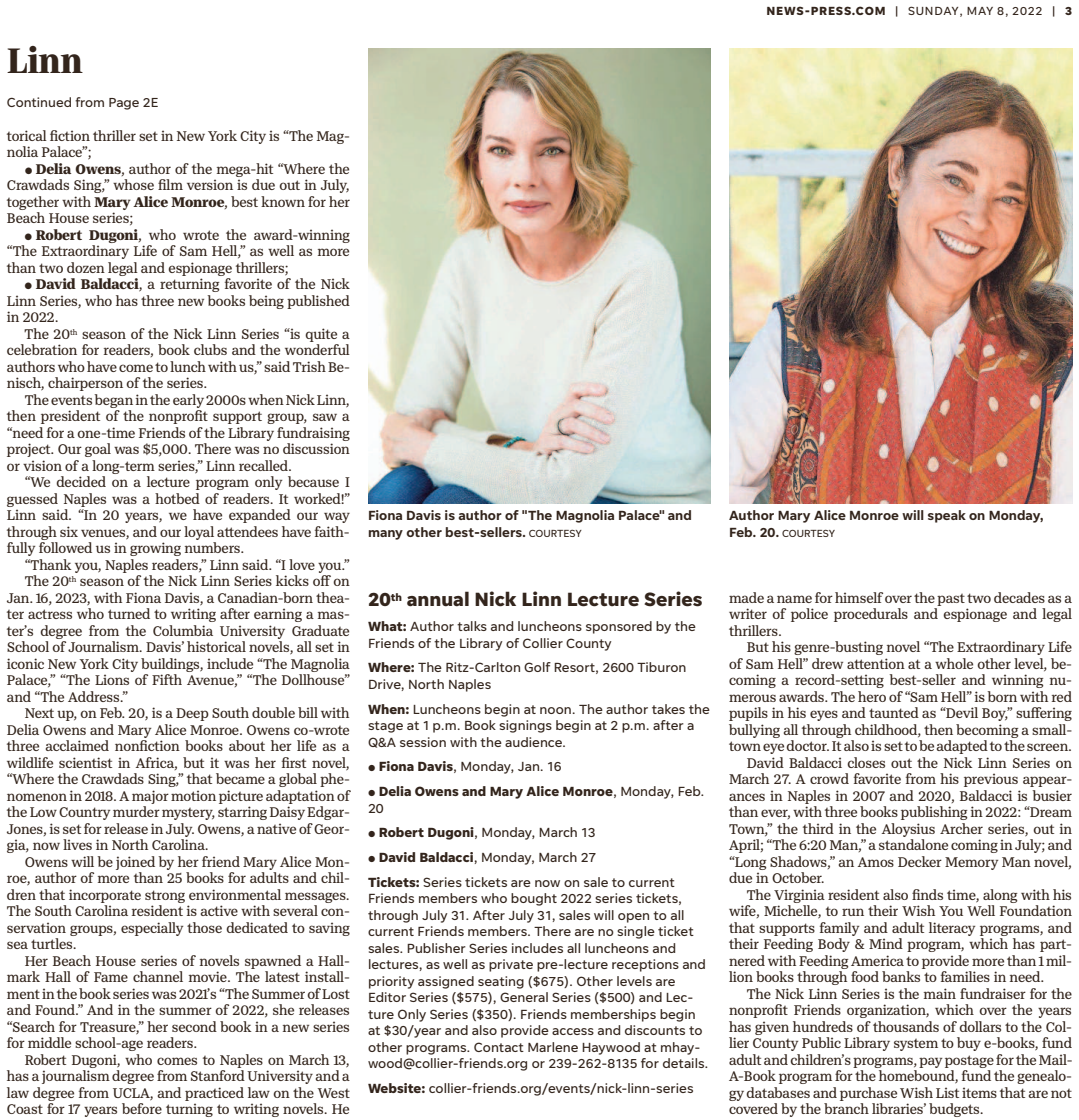 This image has width=1079, height=1120. I want to click on saw, so click(325, 417).
